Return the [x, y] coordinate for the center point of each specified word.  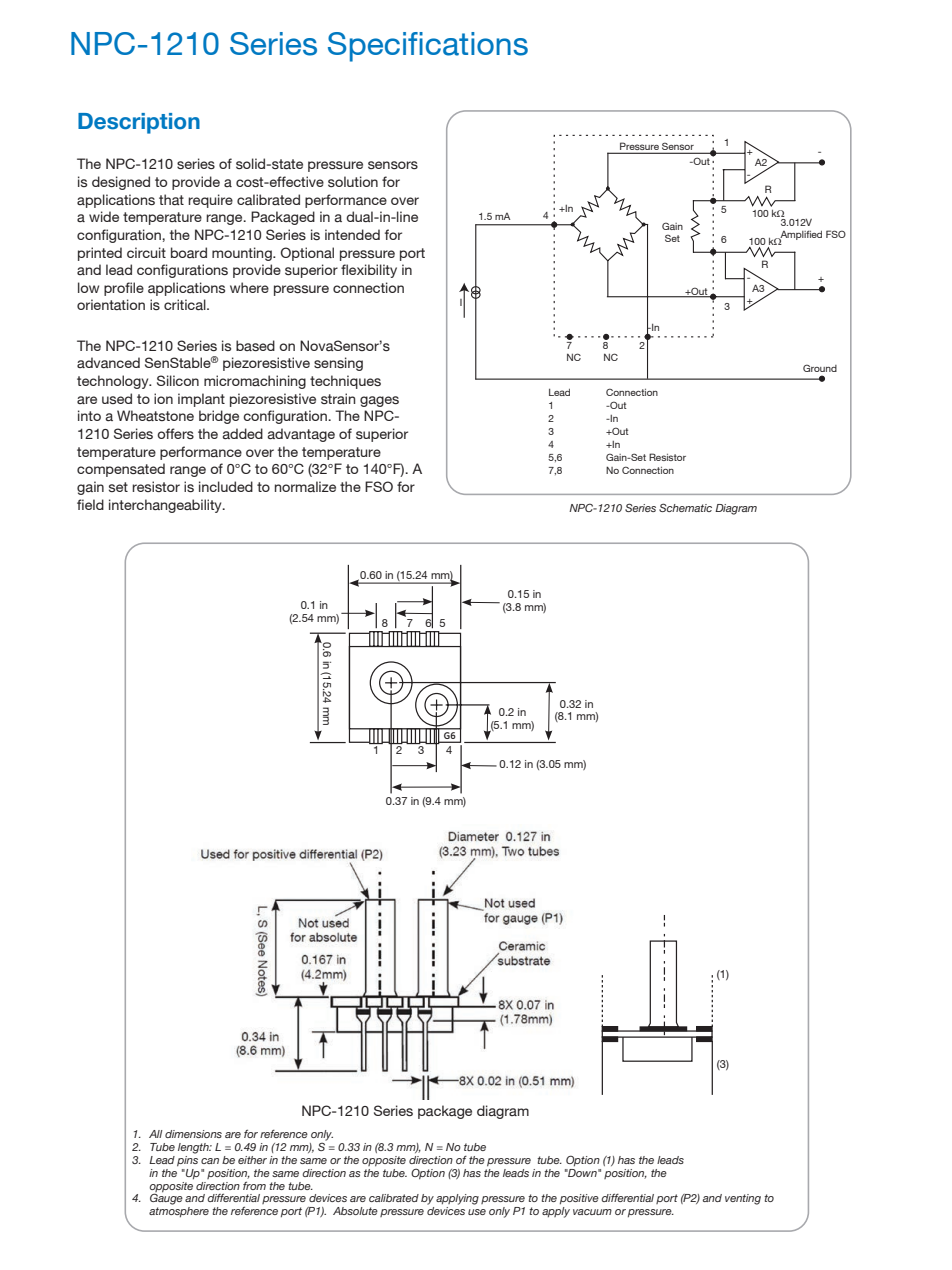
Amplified [800, 236]
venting [743, 1199]
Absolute [355, 1211]
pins [187, 1160]
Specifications [428, 47]
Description [139, 123]
